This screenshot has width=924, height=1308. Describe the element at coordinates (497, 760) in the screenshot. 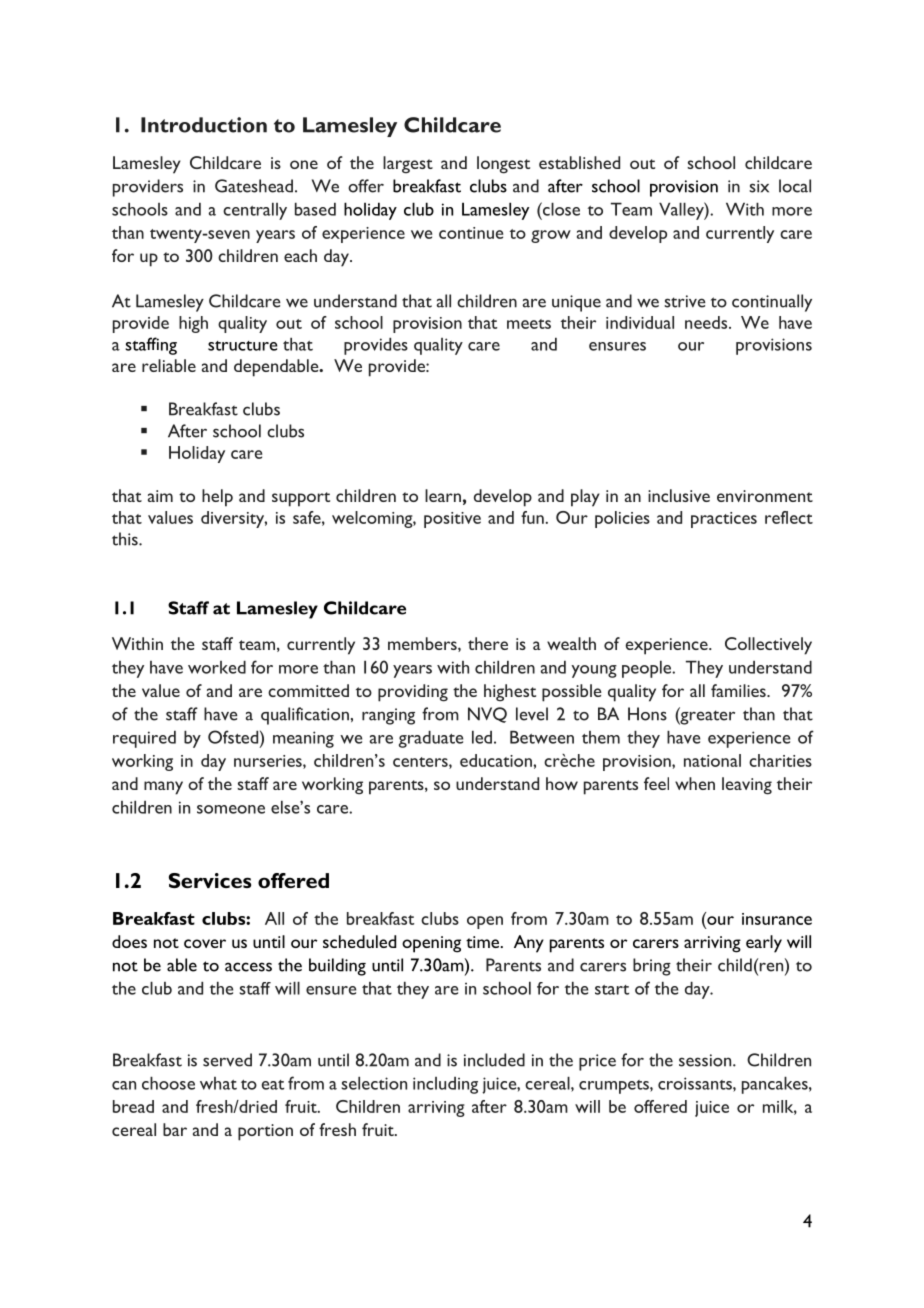

I see `education` at that location.
